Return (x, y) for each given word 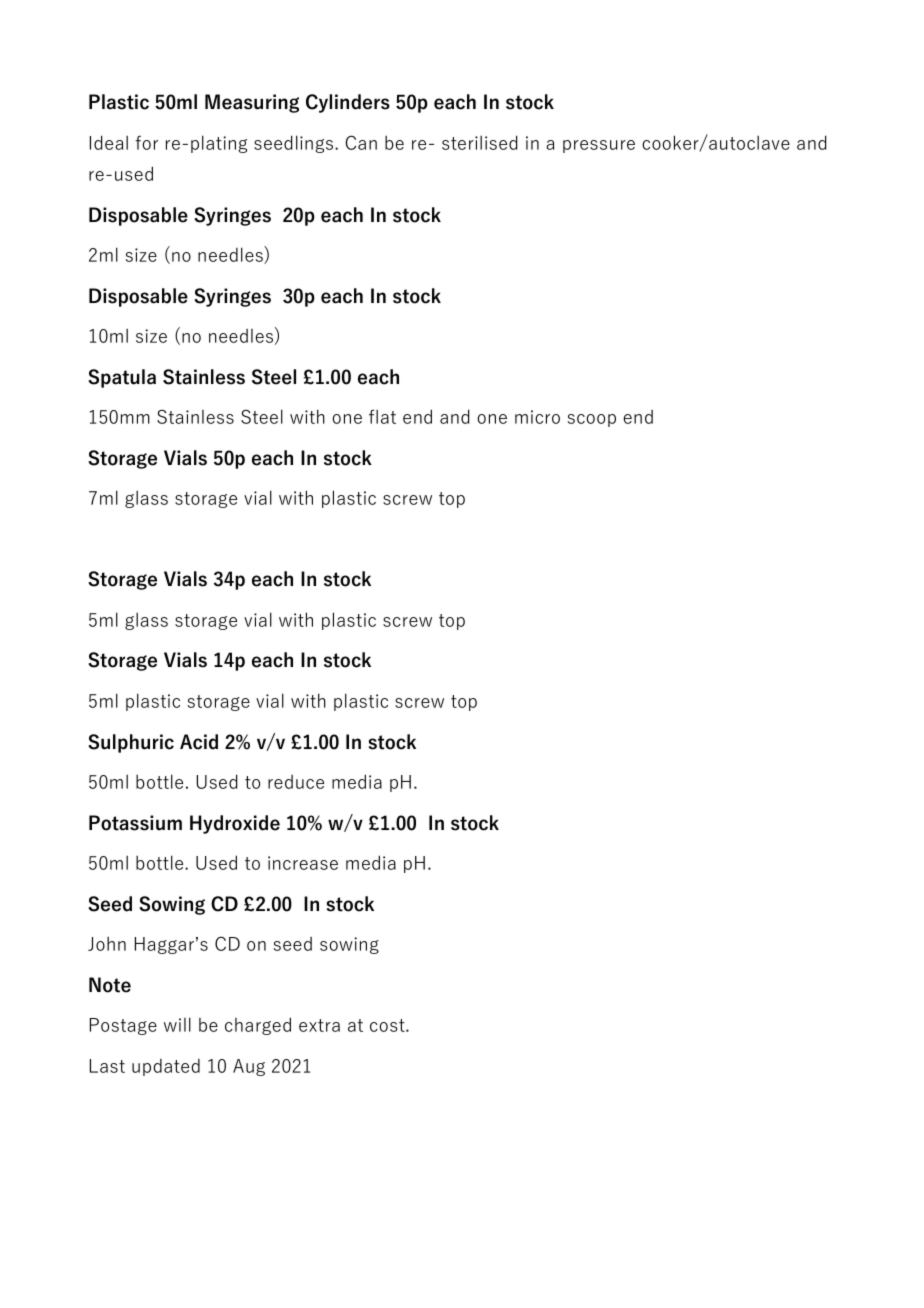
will (177, 1024)
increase (303, 863)
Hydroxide (235, 824)
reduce (296, 782)
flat (382, 416)
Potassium (135, 823)
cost (388, 1025)
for (146, 142)
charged (258, 1026)
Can (361, 142)
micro (537, 417)
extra (319, 1025)
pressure (599, 146)
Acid (199, 742)
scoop (592, 420)
